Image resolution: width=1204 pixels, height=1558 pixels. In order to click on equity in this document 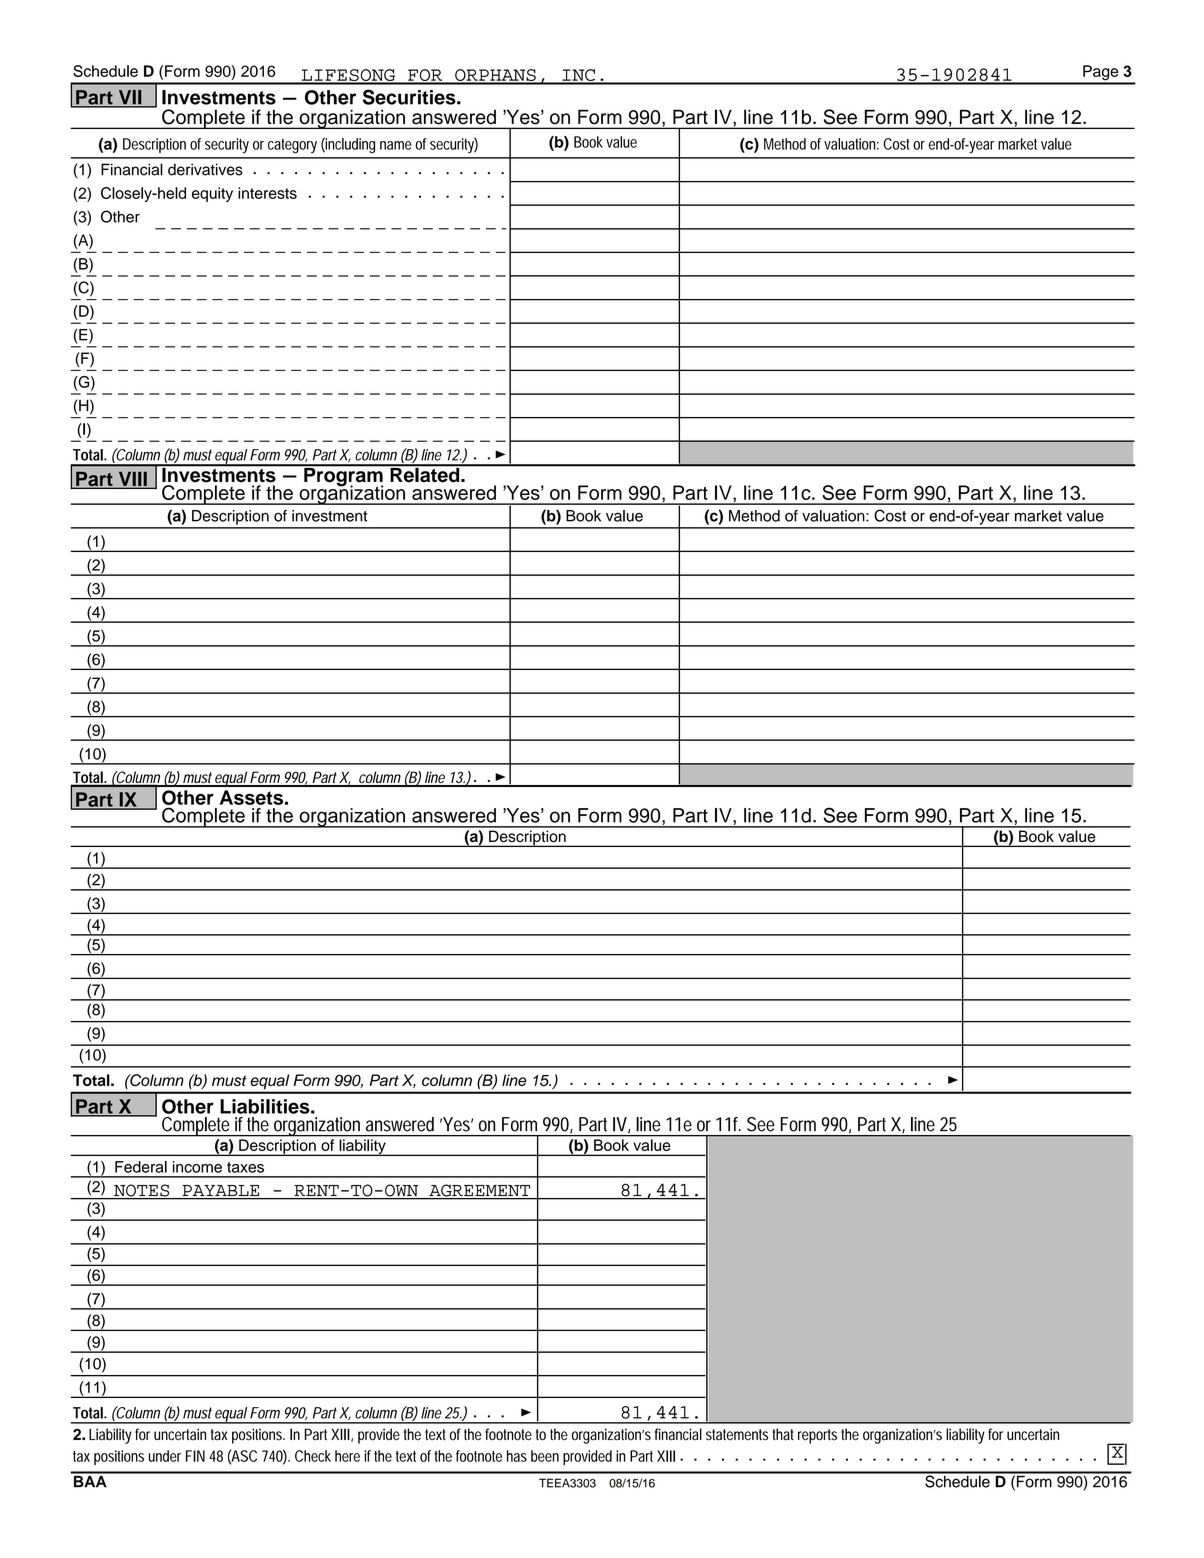, I will do `click(212, 194)`.
